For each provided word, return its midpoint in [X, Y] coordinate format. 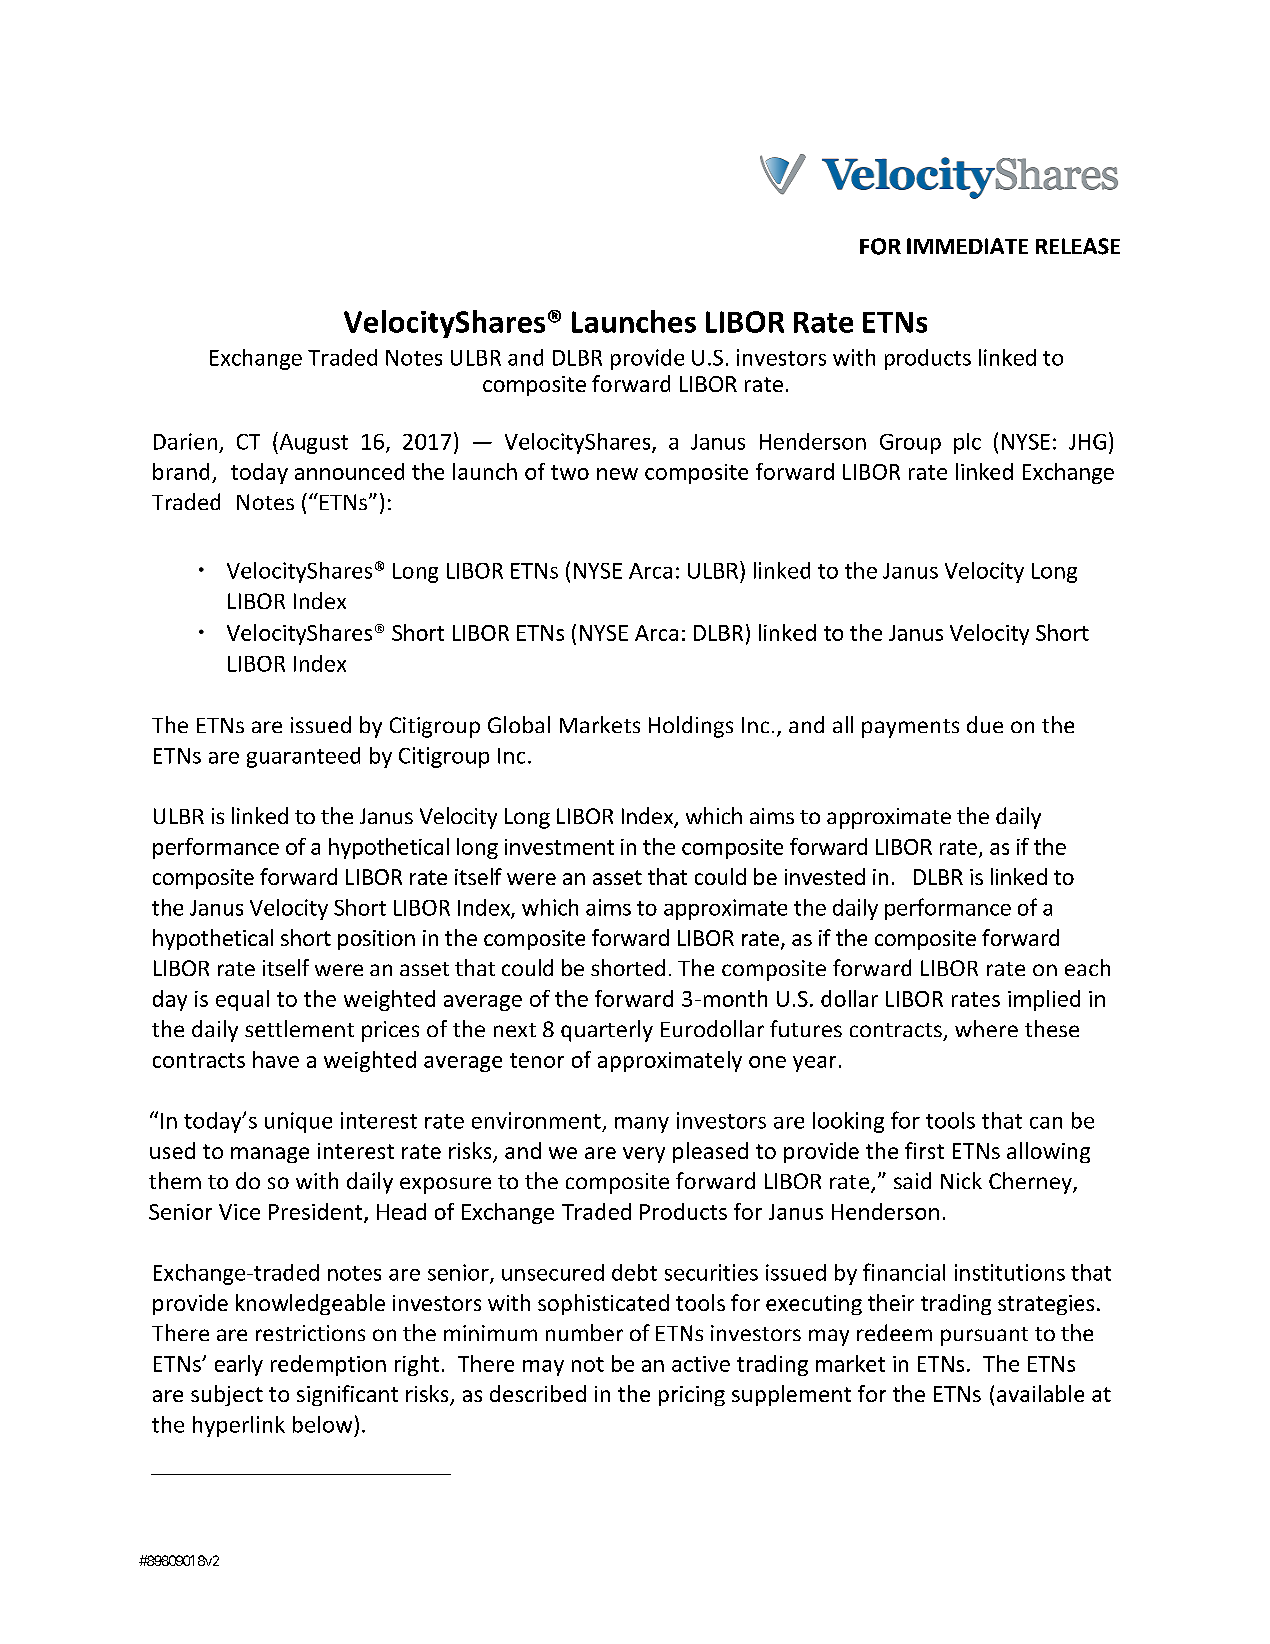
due [985, 724]
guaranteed [303, 757]
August [312, 443]
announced [349, 471]
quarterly [607, 1031]
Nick [961, 1180]
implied [1044, 1000]
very [644, 1155]
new [617, 474]
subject [227, 1395]
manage [270, 1155]
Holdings [691, 727]
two [570, 472]
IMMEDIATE [967, 246]
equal [242, 1000]
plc [967, 443]
